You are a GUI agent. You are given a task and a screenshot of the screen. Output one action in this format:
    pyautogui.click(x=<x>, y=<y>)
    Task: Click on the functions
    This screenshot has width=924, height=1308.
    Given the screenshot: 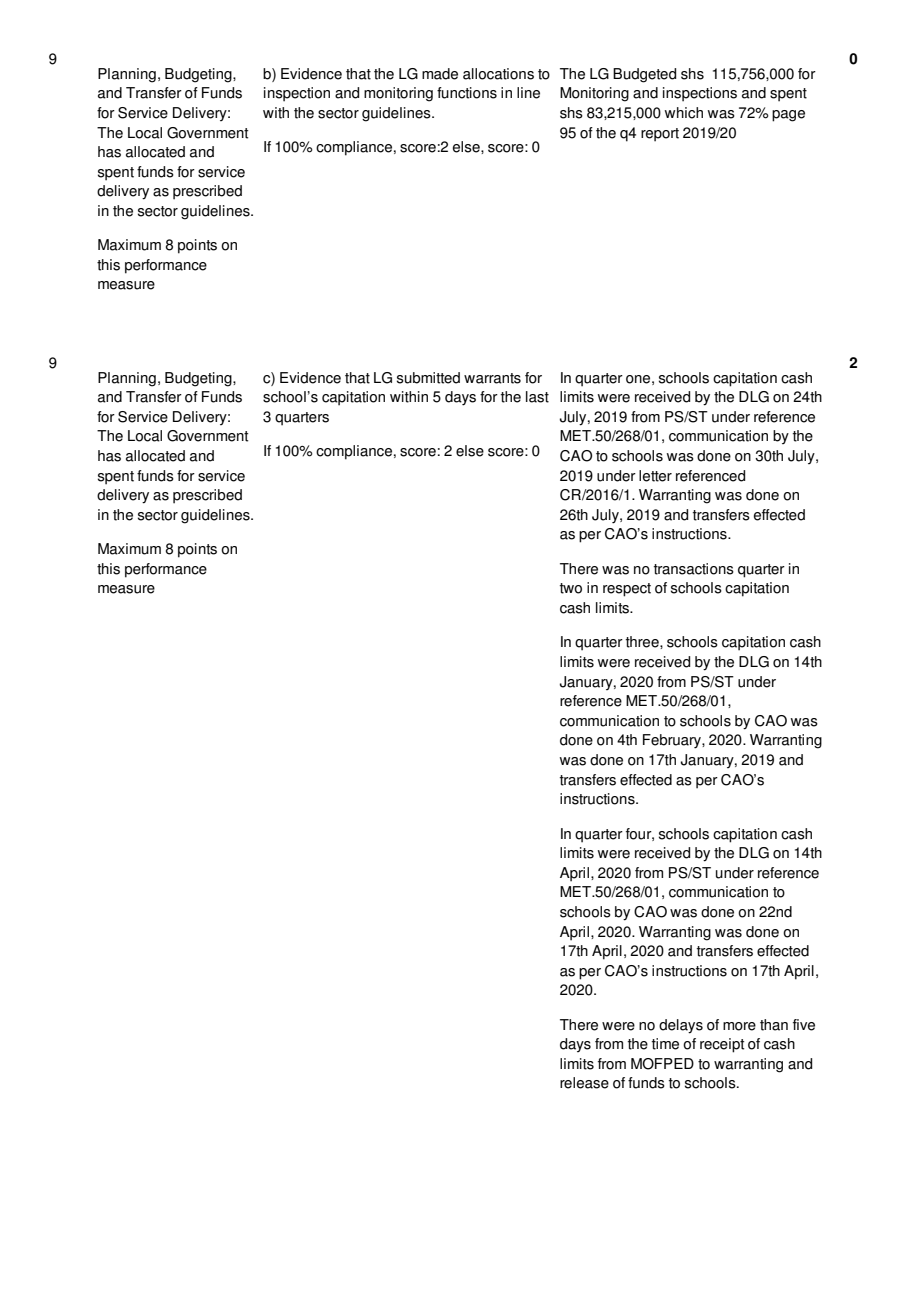 What is the action you would take?
    pyautogui.click(x=467, y=93)
